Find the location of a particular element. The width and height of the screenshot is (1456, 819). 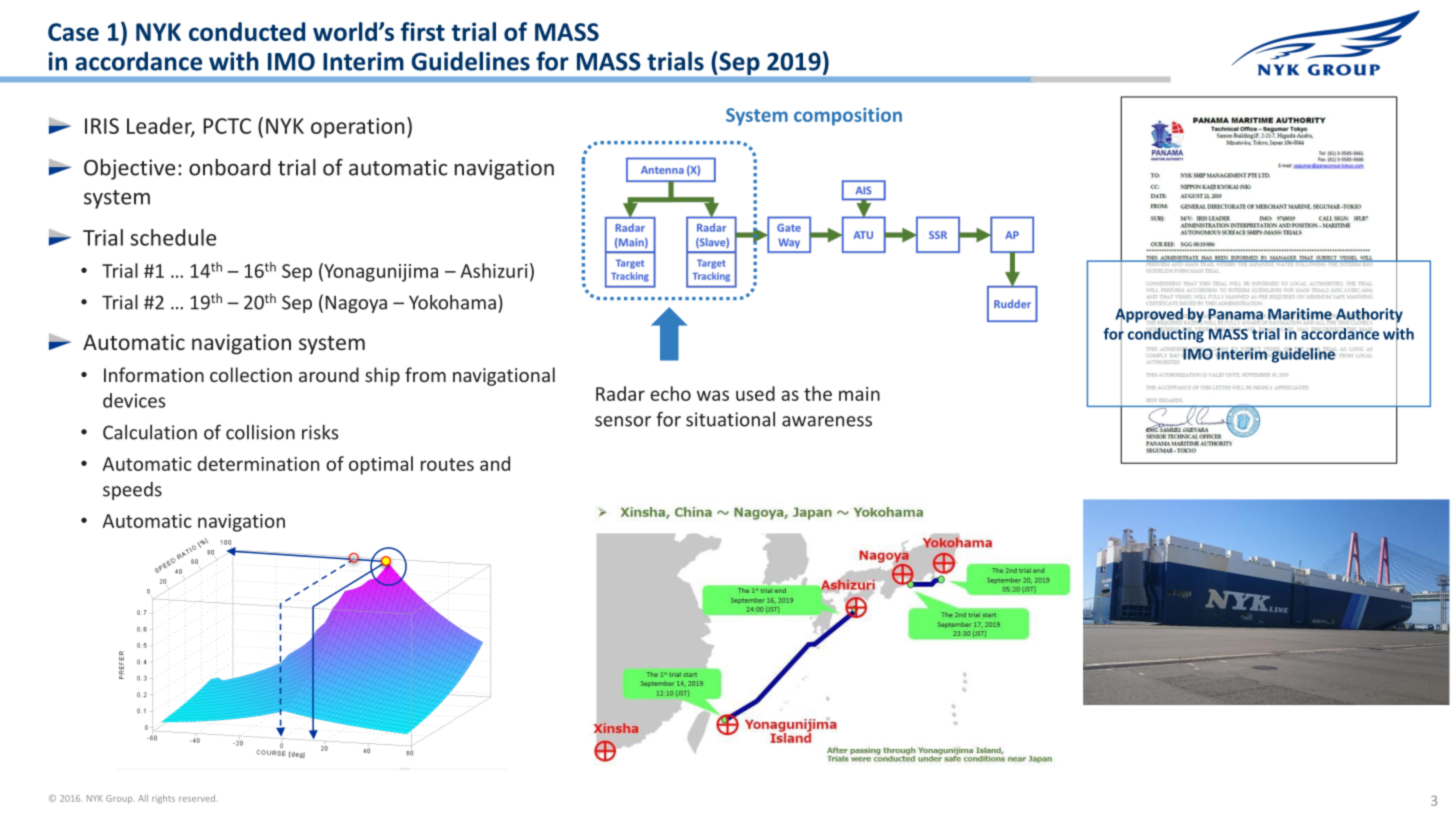

All is located at coordinates (143, 798).
